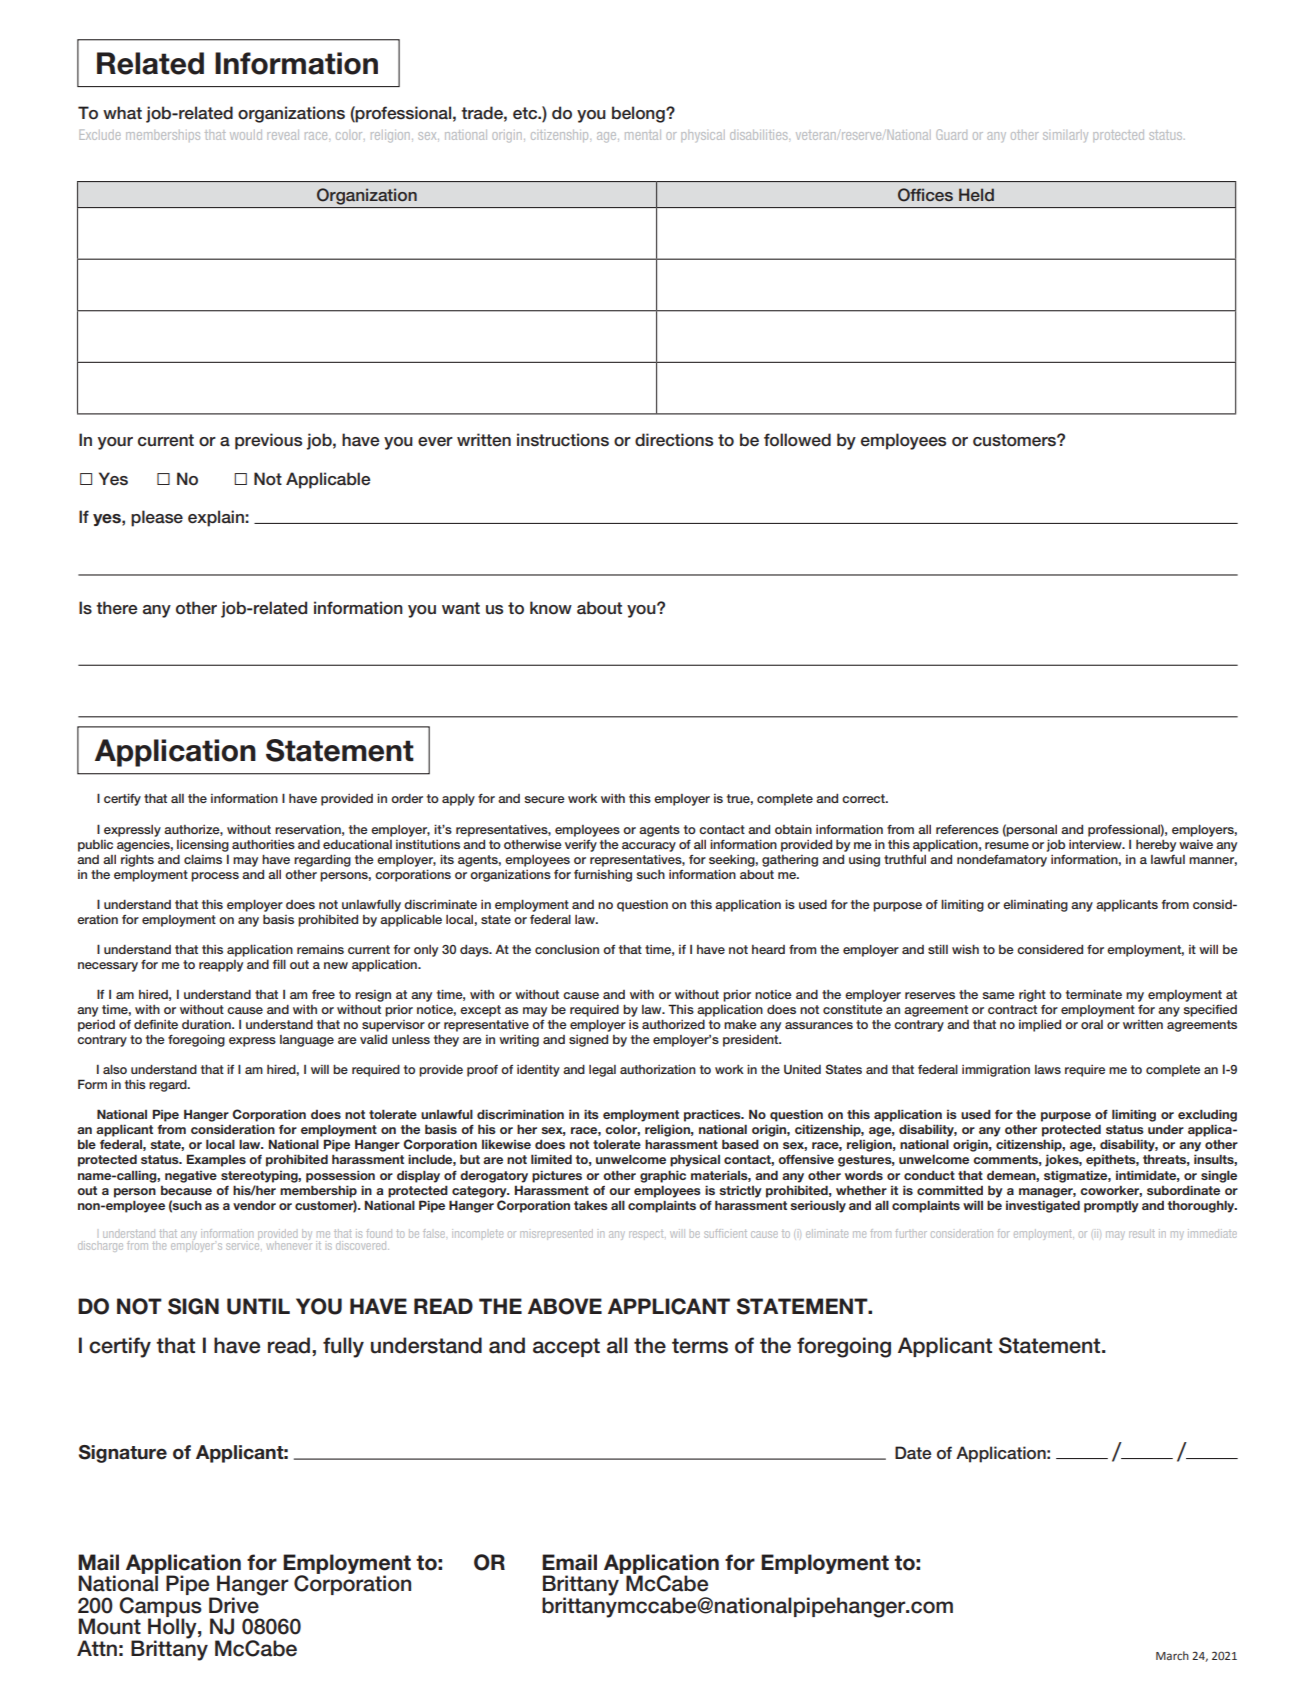 The image size is (1315, 1702). I want to click on mental, so click(643, 135).
